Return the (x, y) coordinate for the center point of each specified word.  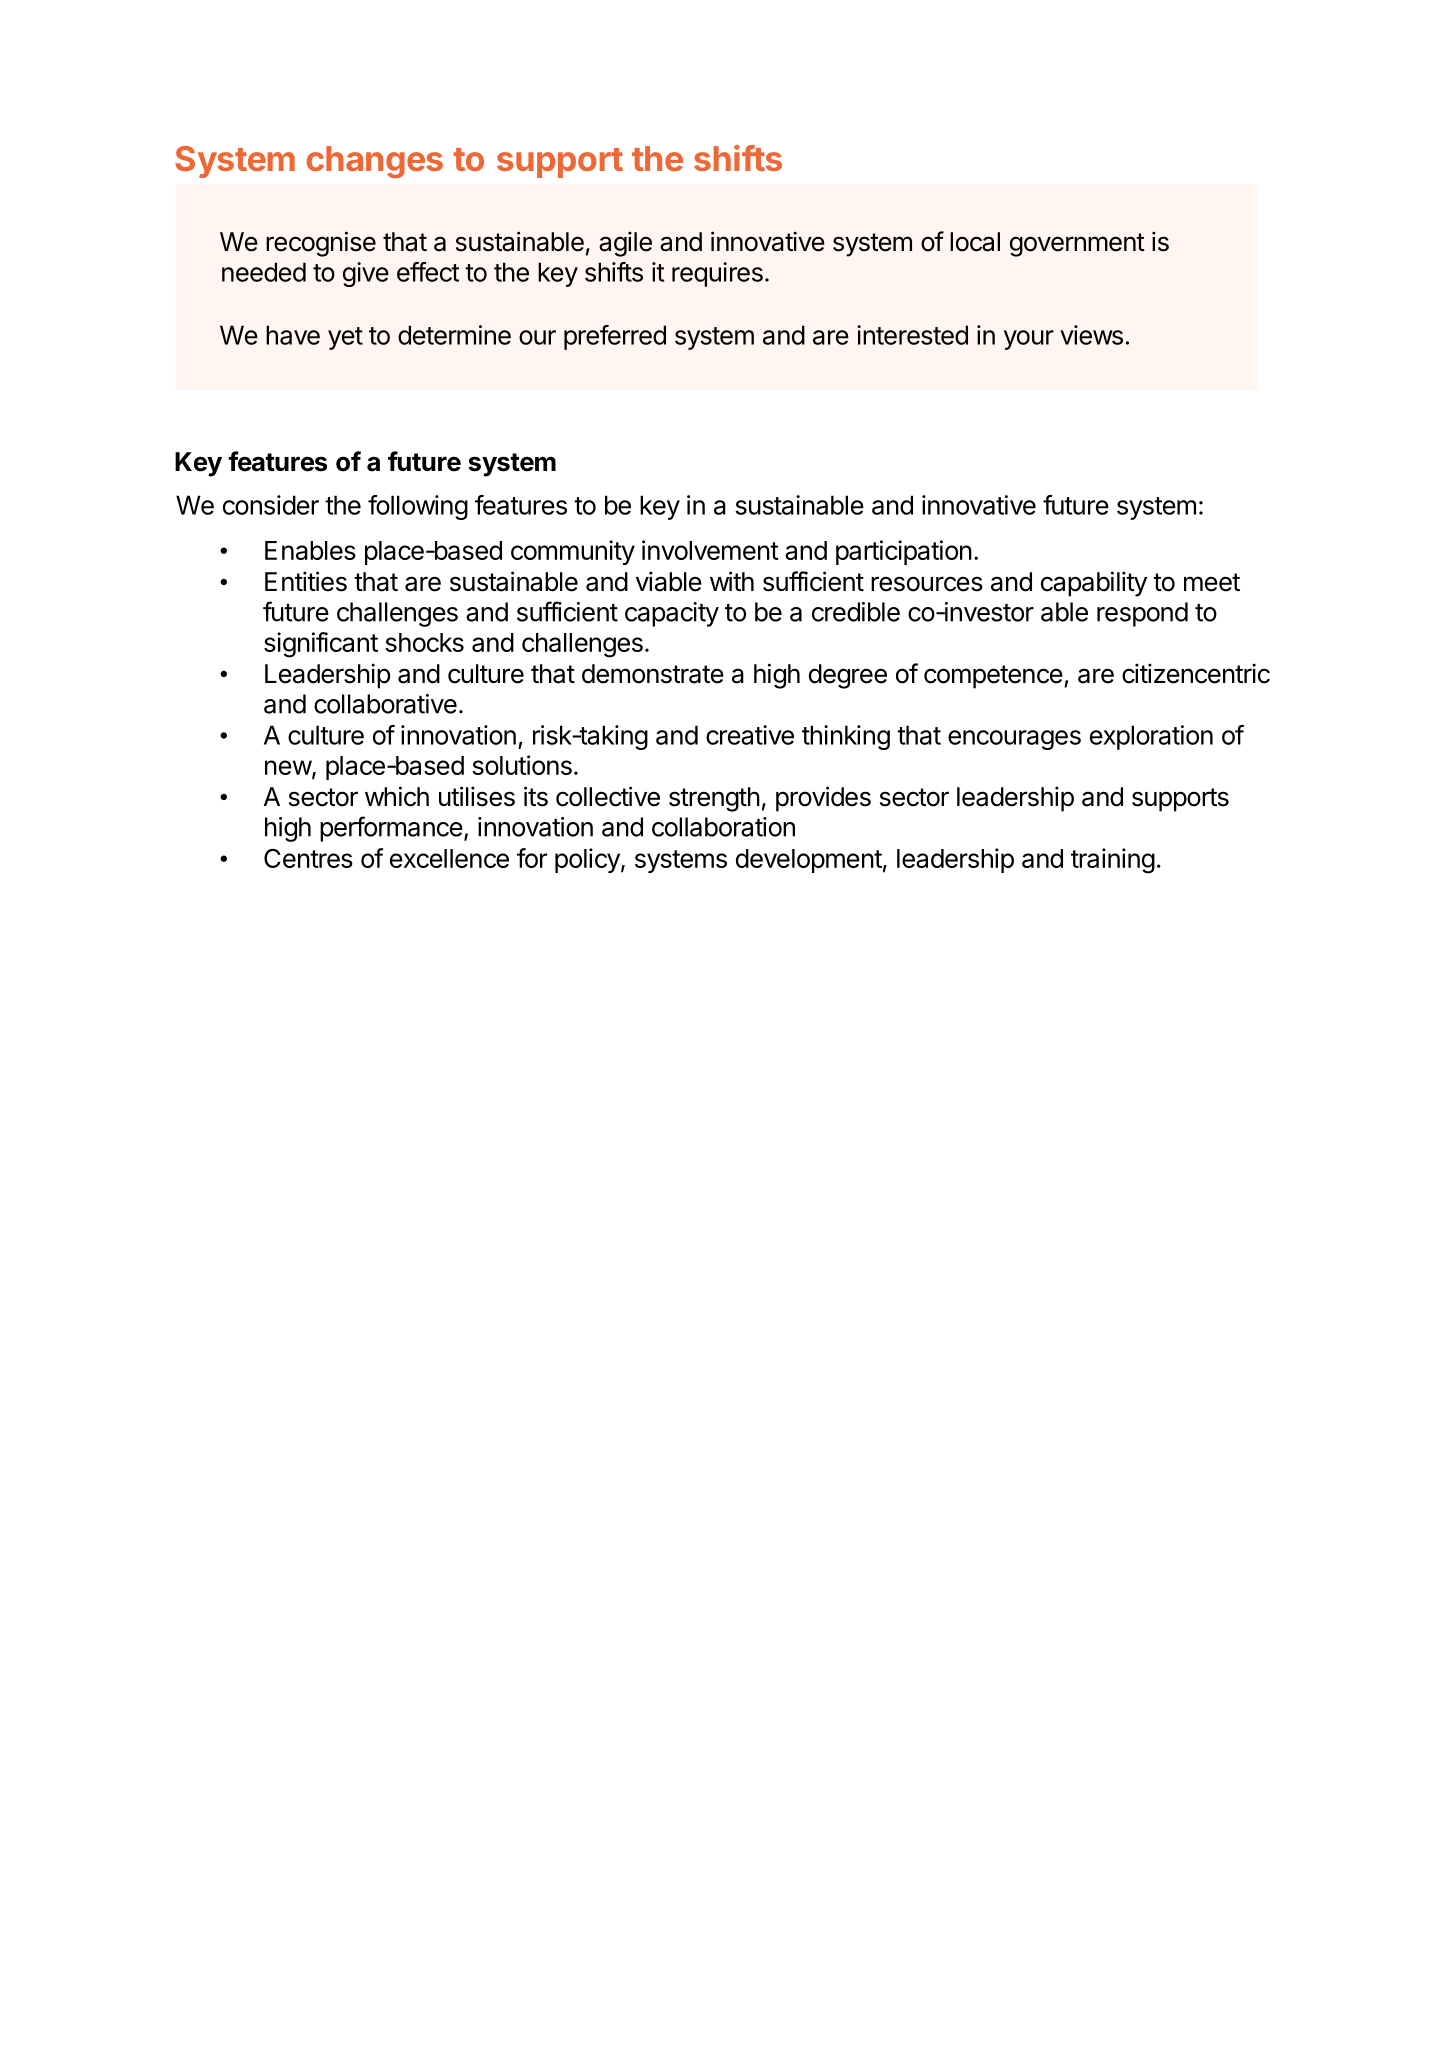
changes (375, 162)
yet (345, 338)
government (1077, 245)
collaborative (385, 704)
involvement (710, 550)
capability (1094, 584)
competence (993, 677)
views (1091, 335)
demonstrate (653, 674)
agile (625, 244)
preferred (615, 337)
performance (391, 829)
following (418, 507)
